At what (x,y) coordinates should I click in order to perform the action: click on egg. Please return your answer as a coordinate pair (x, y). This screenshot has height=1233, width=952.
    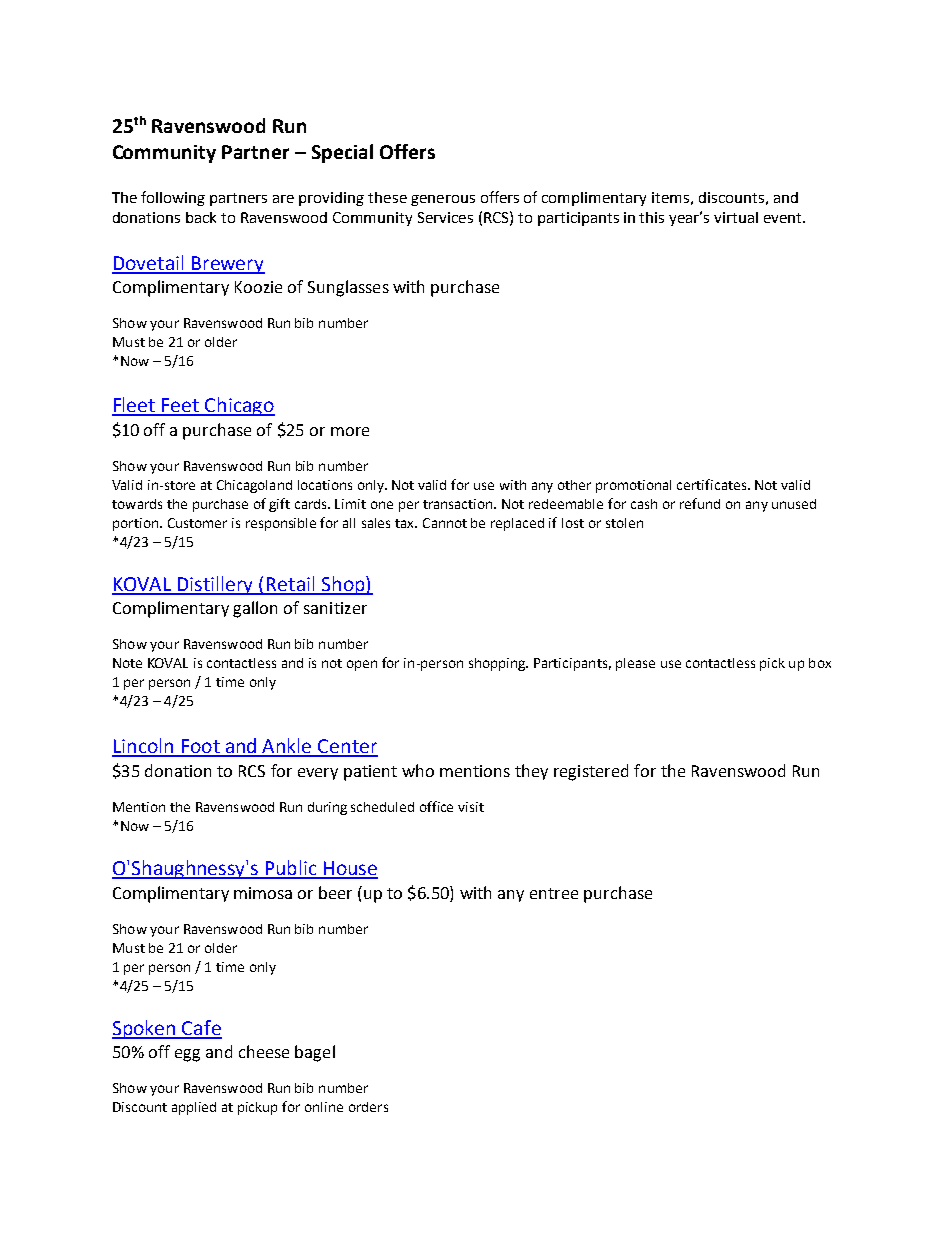
    Looking at the image, I should click on (187, 1055).
